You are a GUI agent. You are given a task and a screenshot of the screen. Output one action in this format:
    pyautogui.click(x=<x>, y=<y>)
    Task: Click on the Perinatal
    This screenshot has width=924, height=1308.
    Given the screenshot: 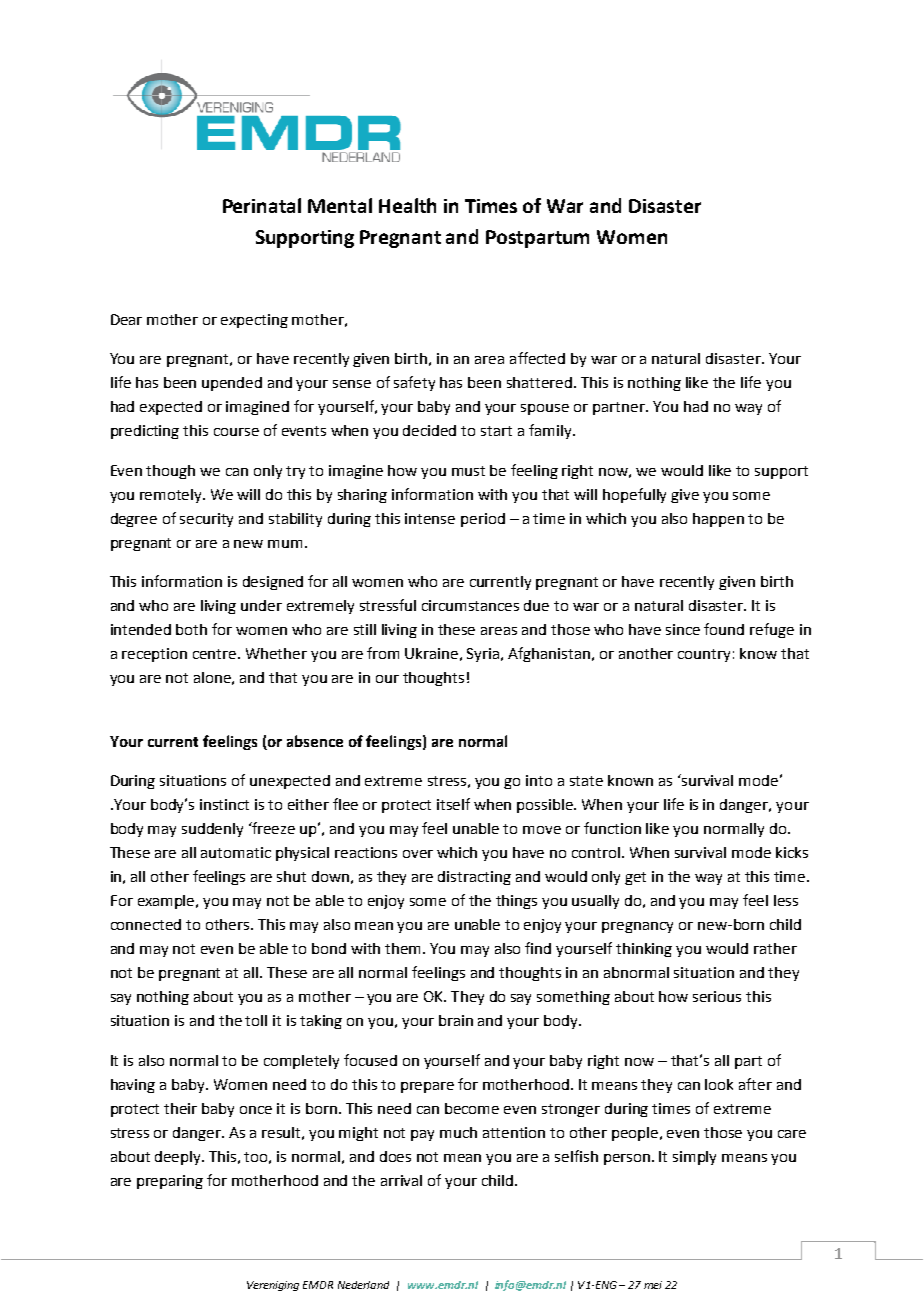 What is the action you would take?
    pyautogui.click(x=262, y=205)
